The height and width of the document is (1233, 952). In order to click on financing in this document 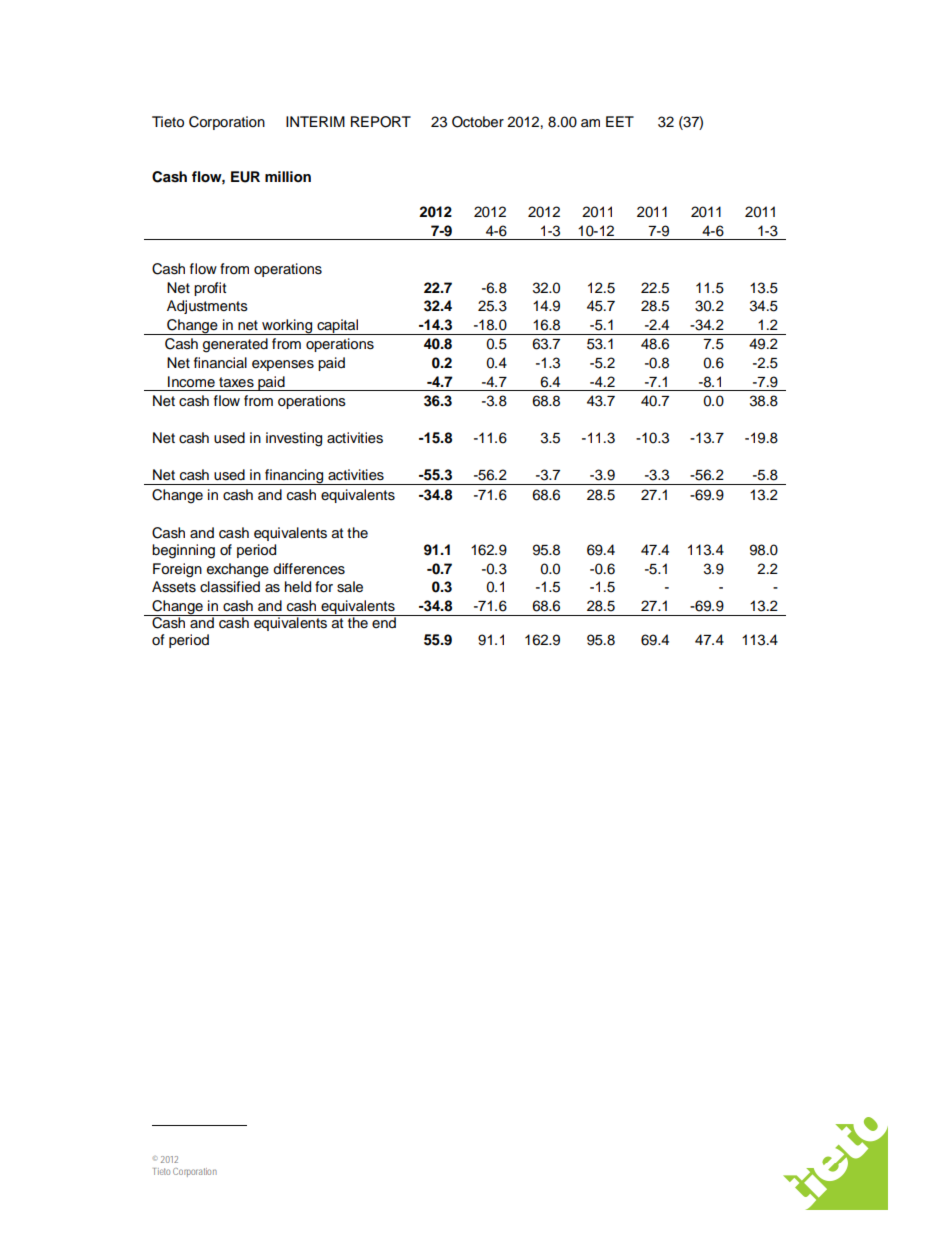, I will do `click(294, 477)`.
